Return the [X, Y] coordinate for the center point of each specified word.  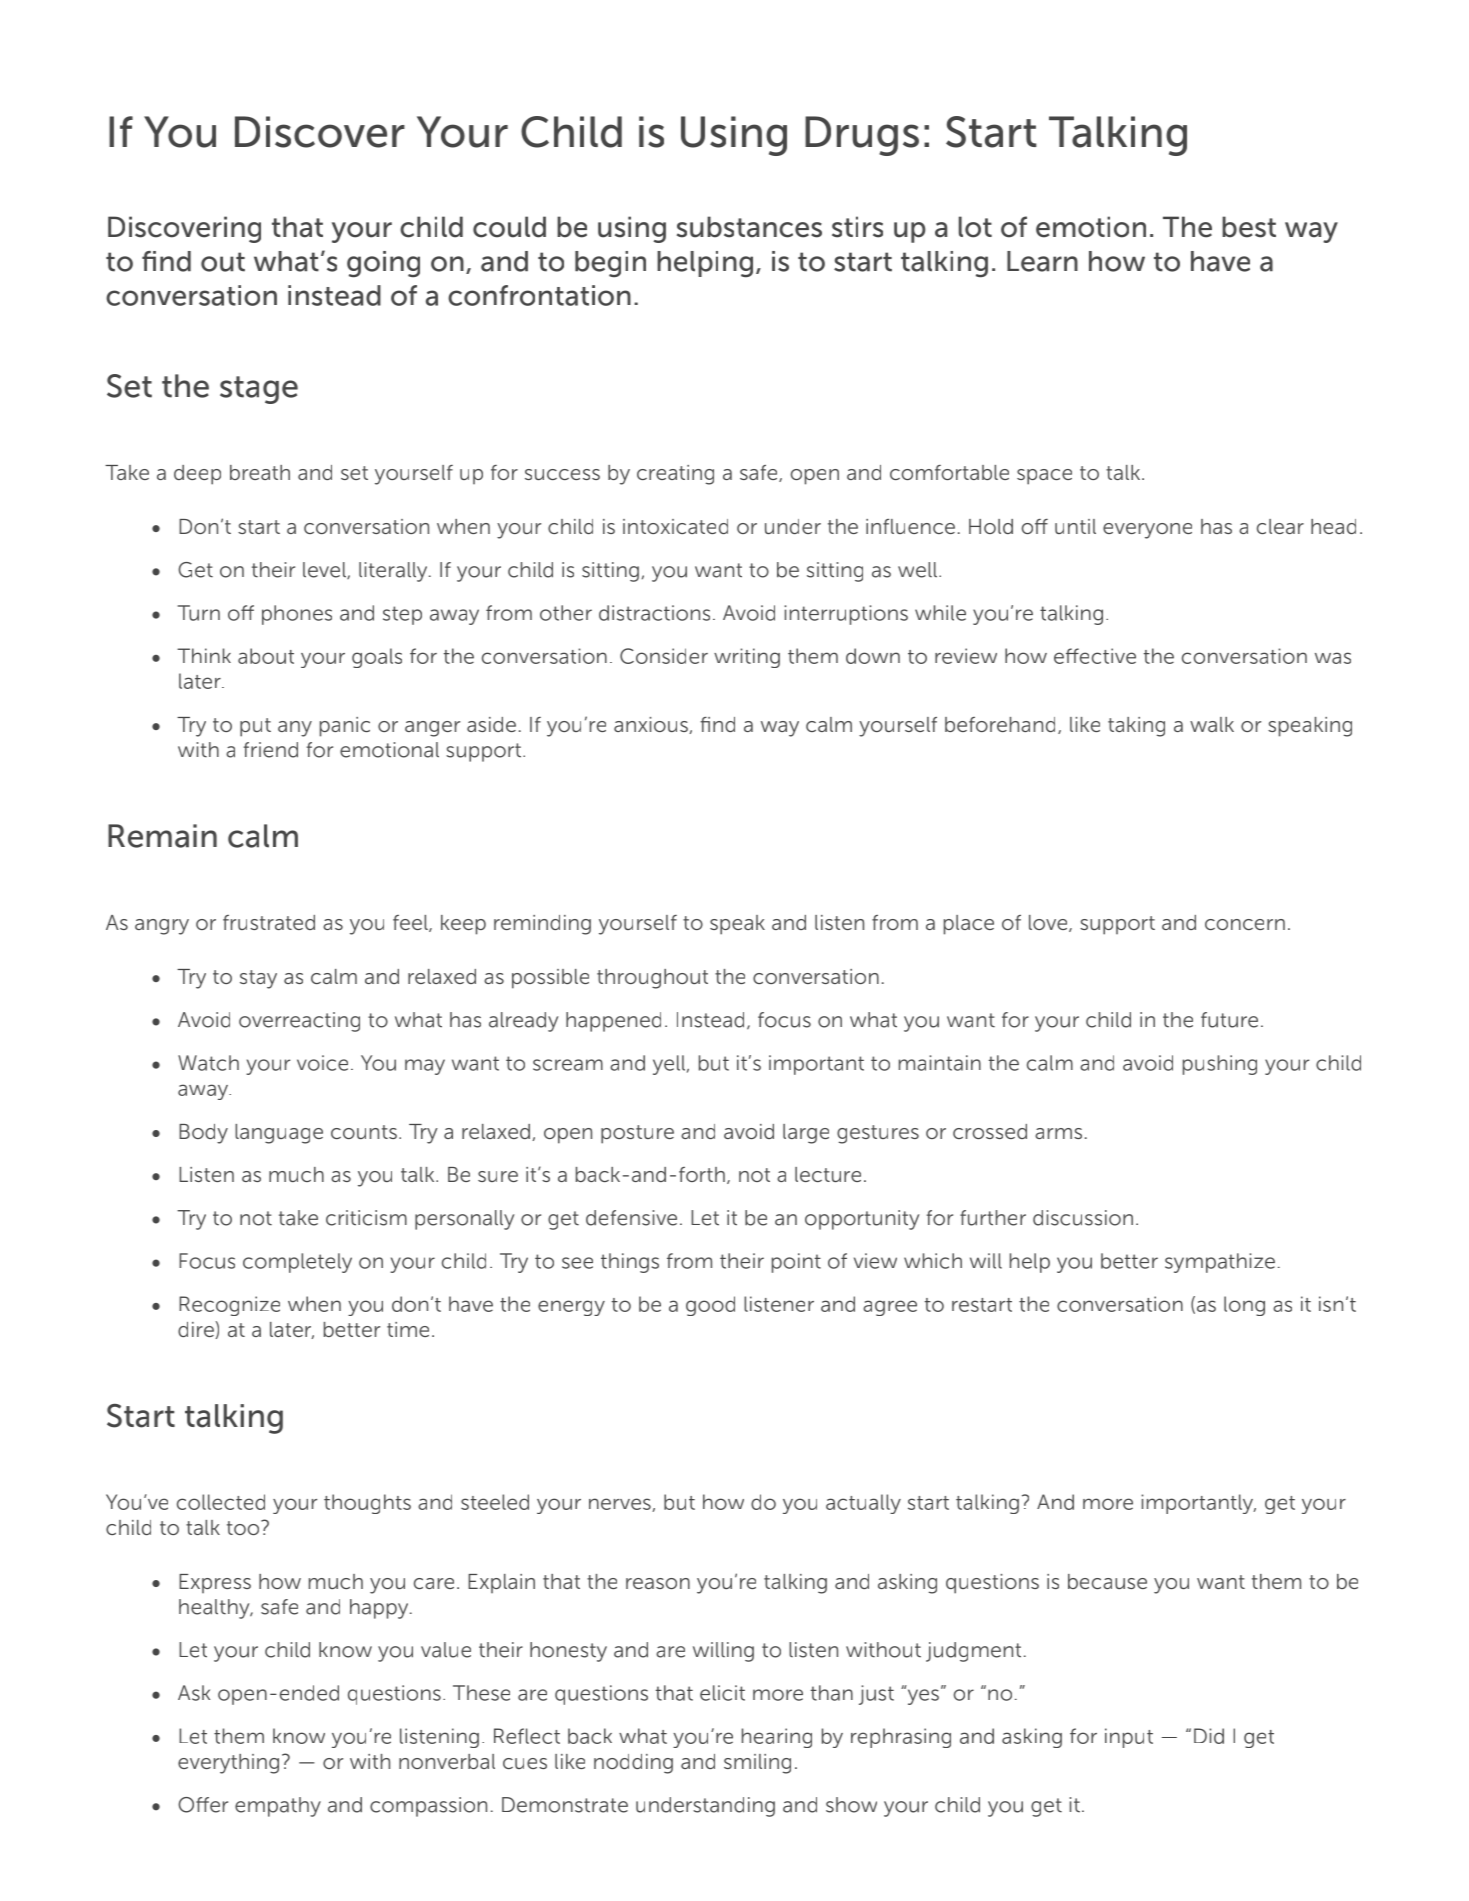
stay [258, 979]
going [383, 264]
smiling [757, 1764]
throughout [652, 979]
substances [749, 227]
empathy [278, 1807]
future [1229, 1020]
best [1249, 227]
